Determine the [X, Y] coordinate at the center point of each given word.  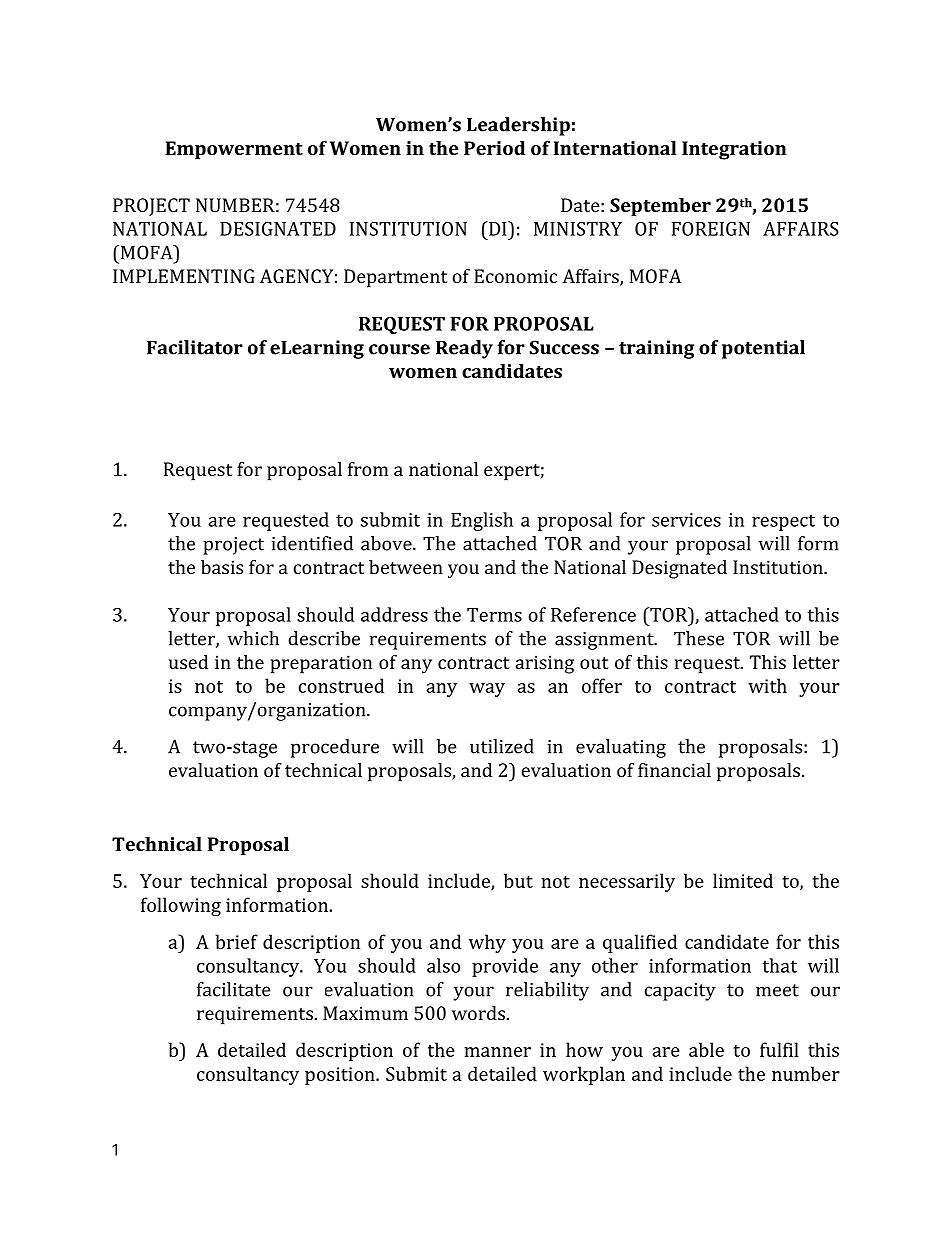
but [518, 880]
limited [743, 880]
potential [763, 349]
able [706, 1049]
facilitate [234, 989]
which [253, 638]
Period [494, 148]
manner [497, 1052]
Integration [734, 150]
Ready [464, 349]
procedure [335, 748]
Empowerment [234, 150]
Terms [494, 615]
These [699, 638]
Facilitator [195, 347]
